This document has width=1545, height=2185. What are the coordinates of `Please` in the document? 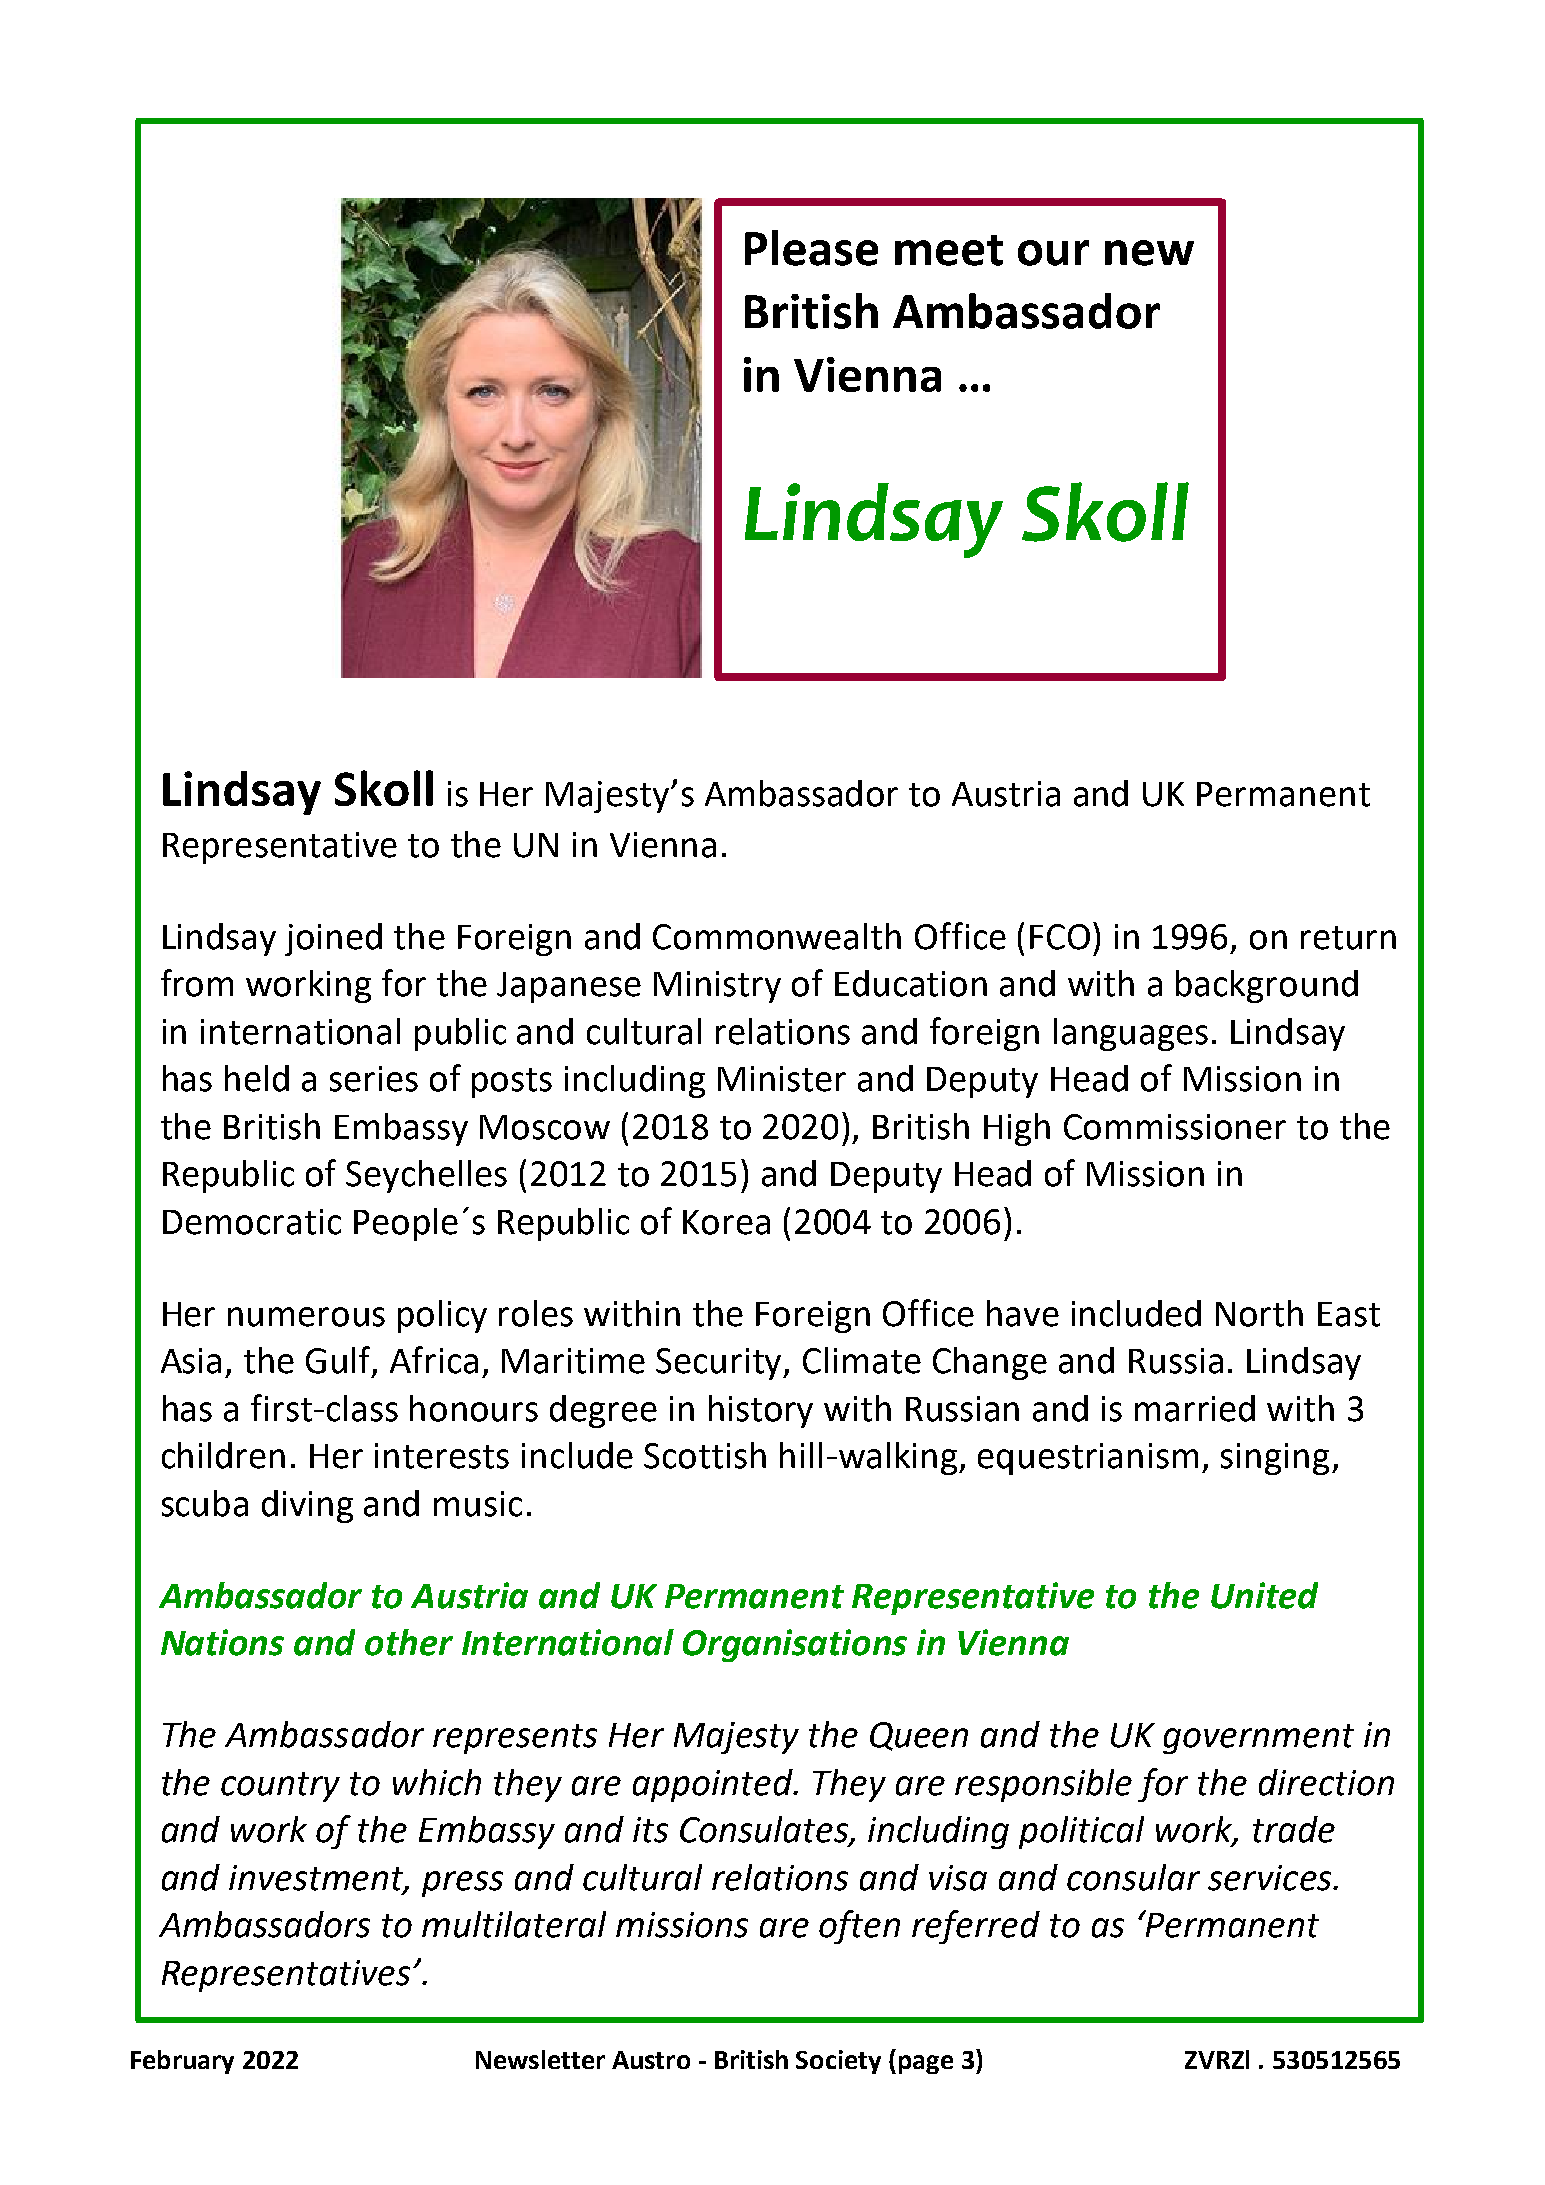 It's located at (811, 248).
